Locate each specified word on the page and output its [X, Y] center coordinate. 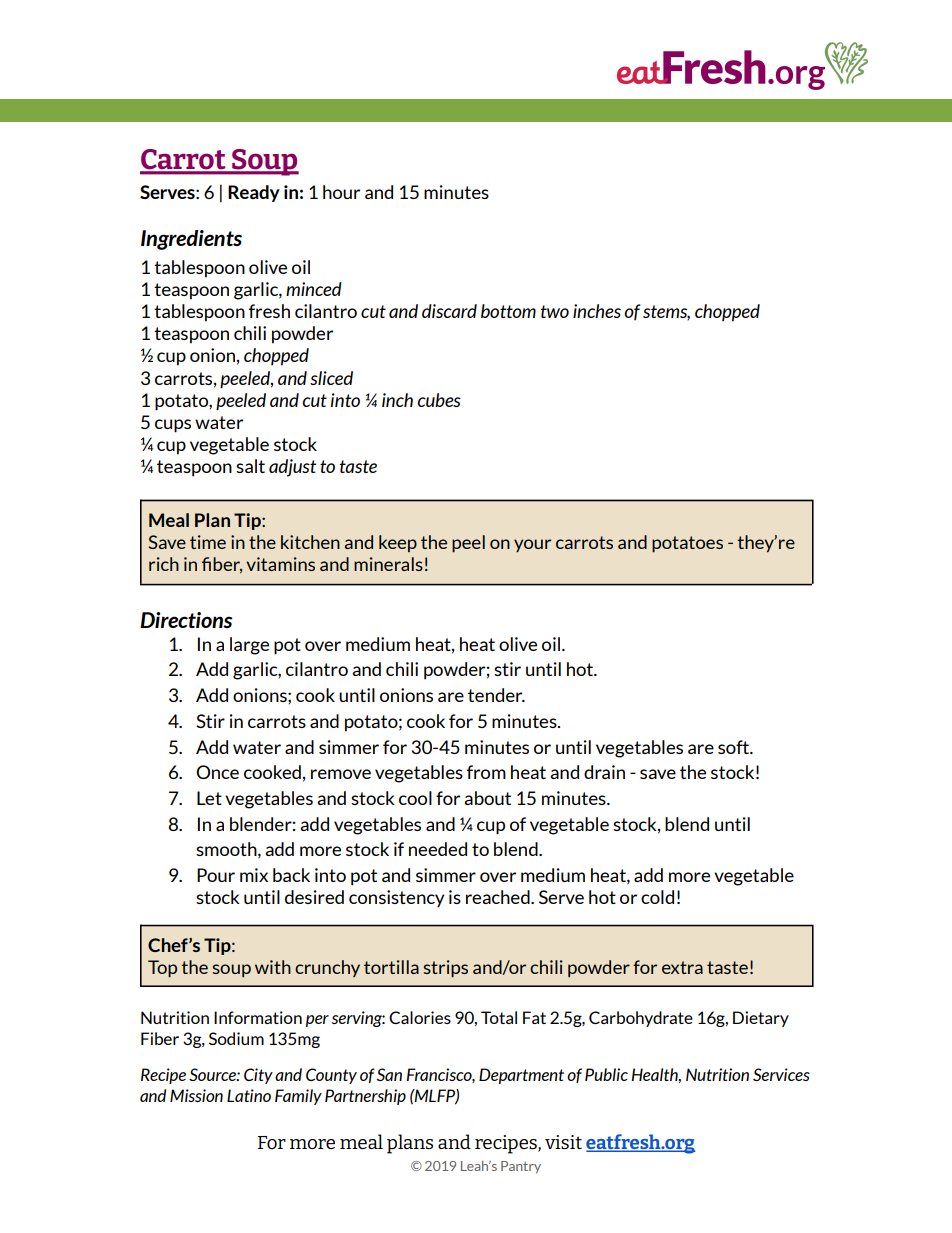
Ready [254, 193]
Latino [249, 1095]
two [555, 311]
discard [449, 311]
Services [781, 1074]
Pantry [521, 1167]
